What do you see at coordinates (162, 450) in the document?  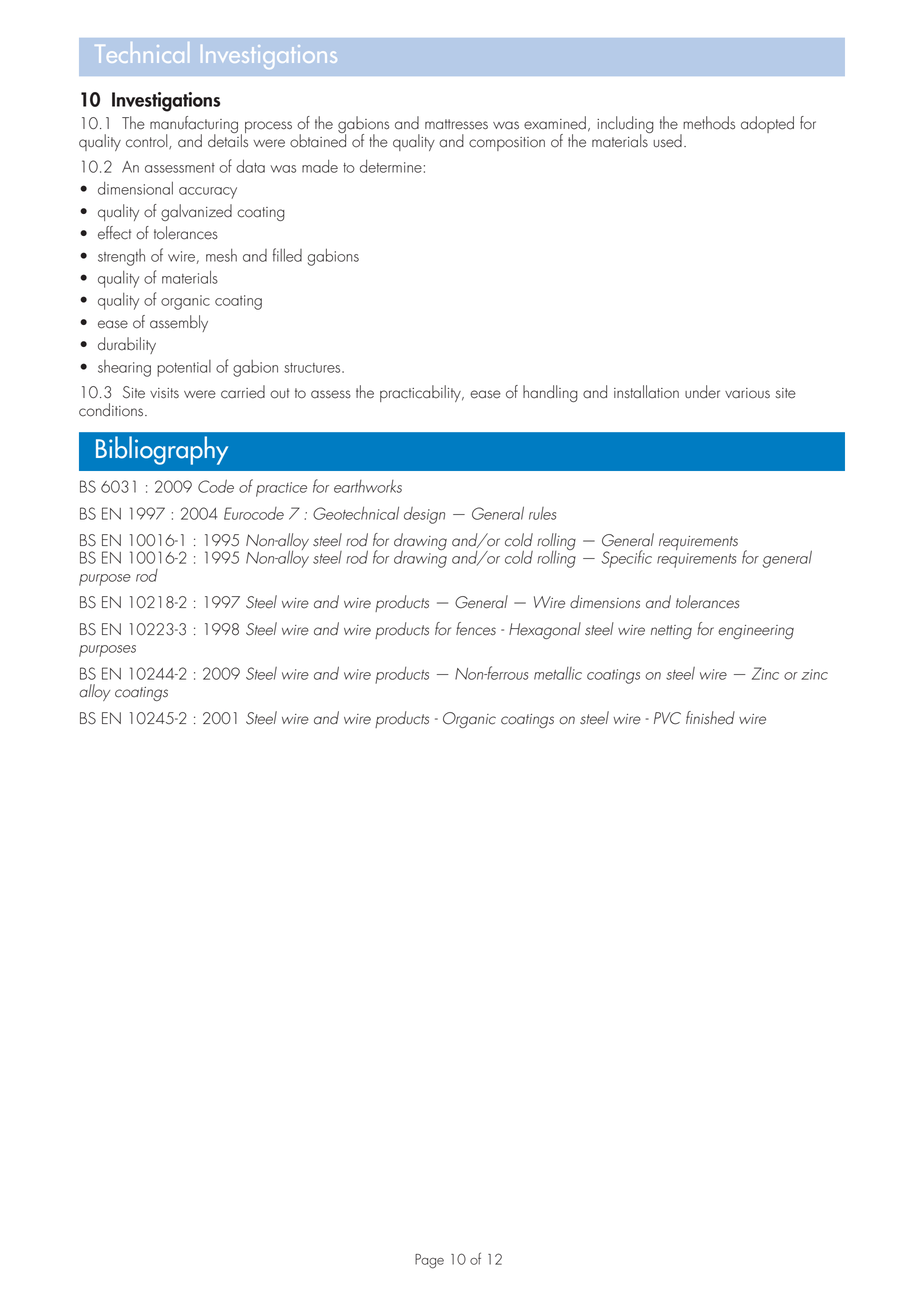 I see `Bibliography` at bounding box center [162, 450].
